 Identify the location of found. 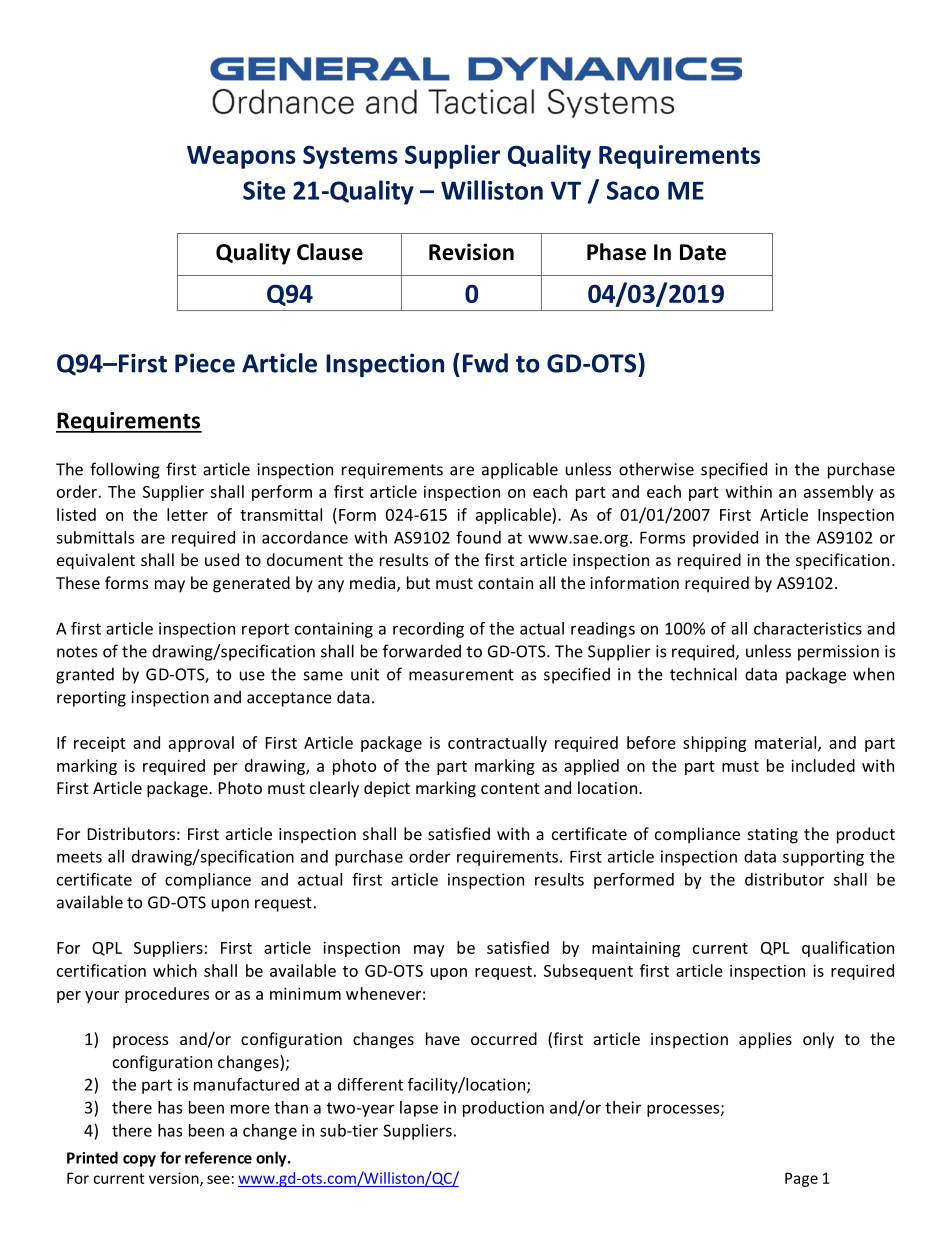
(478, 537).
